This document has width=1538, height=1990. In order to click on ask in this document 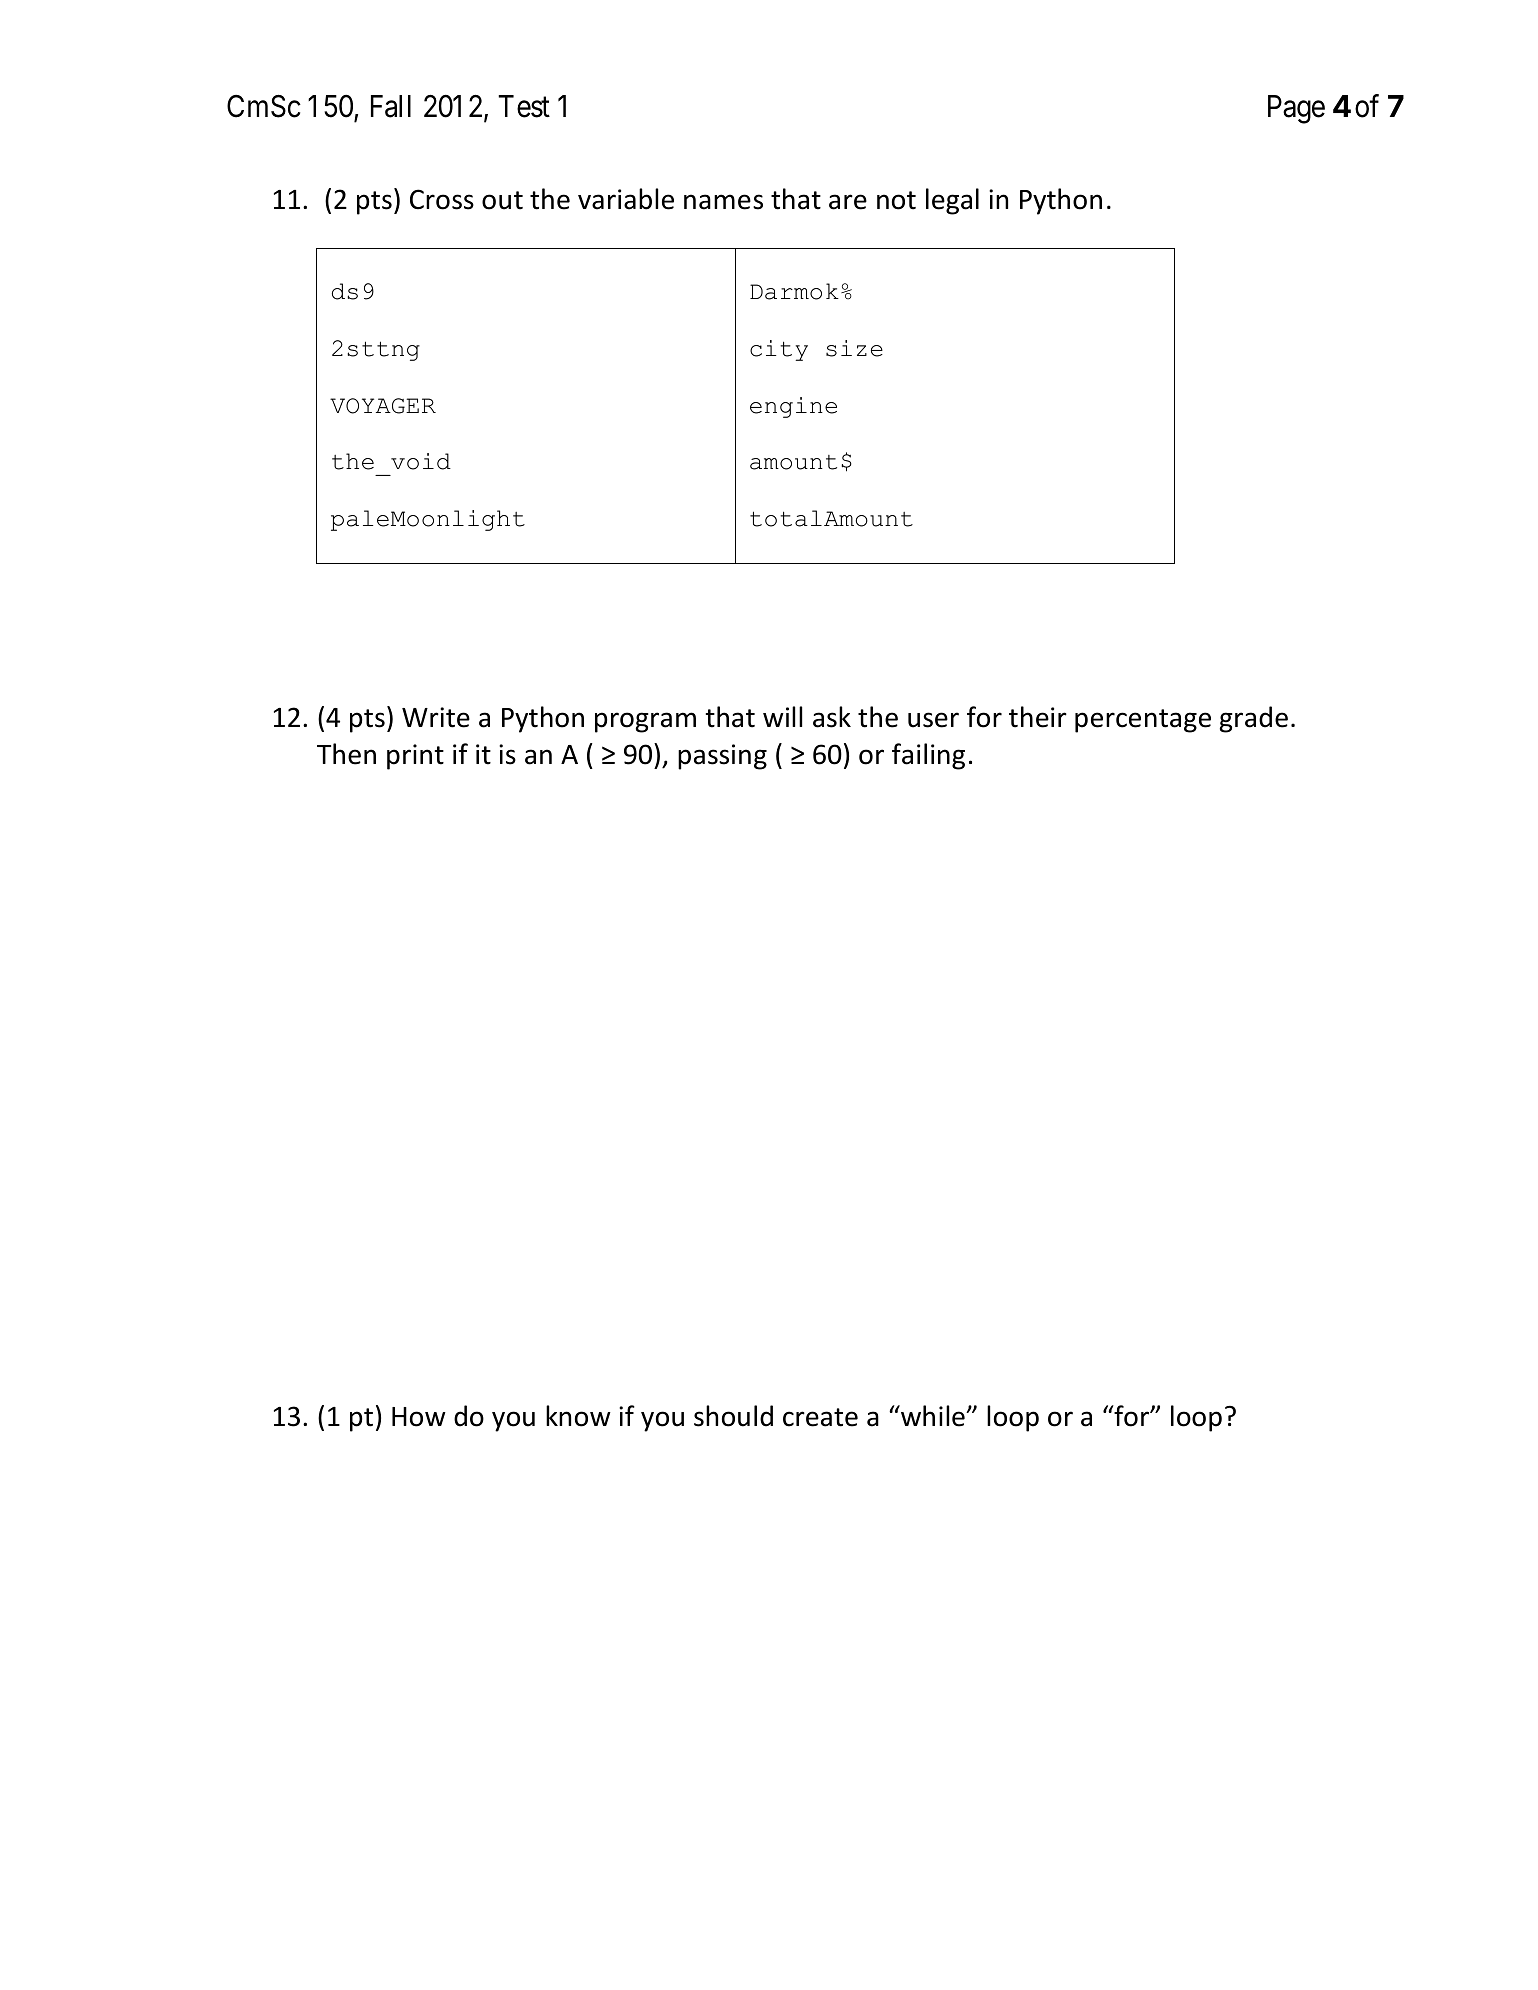, I will do `click(832, 717)`.
